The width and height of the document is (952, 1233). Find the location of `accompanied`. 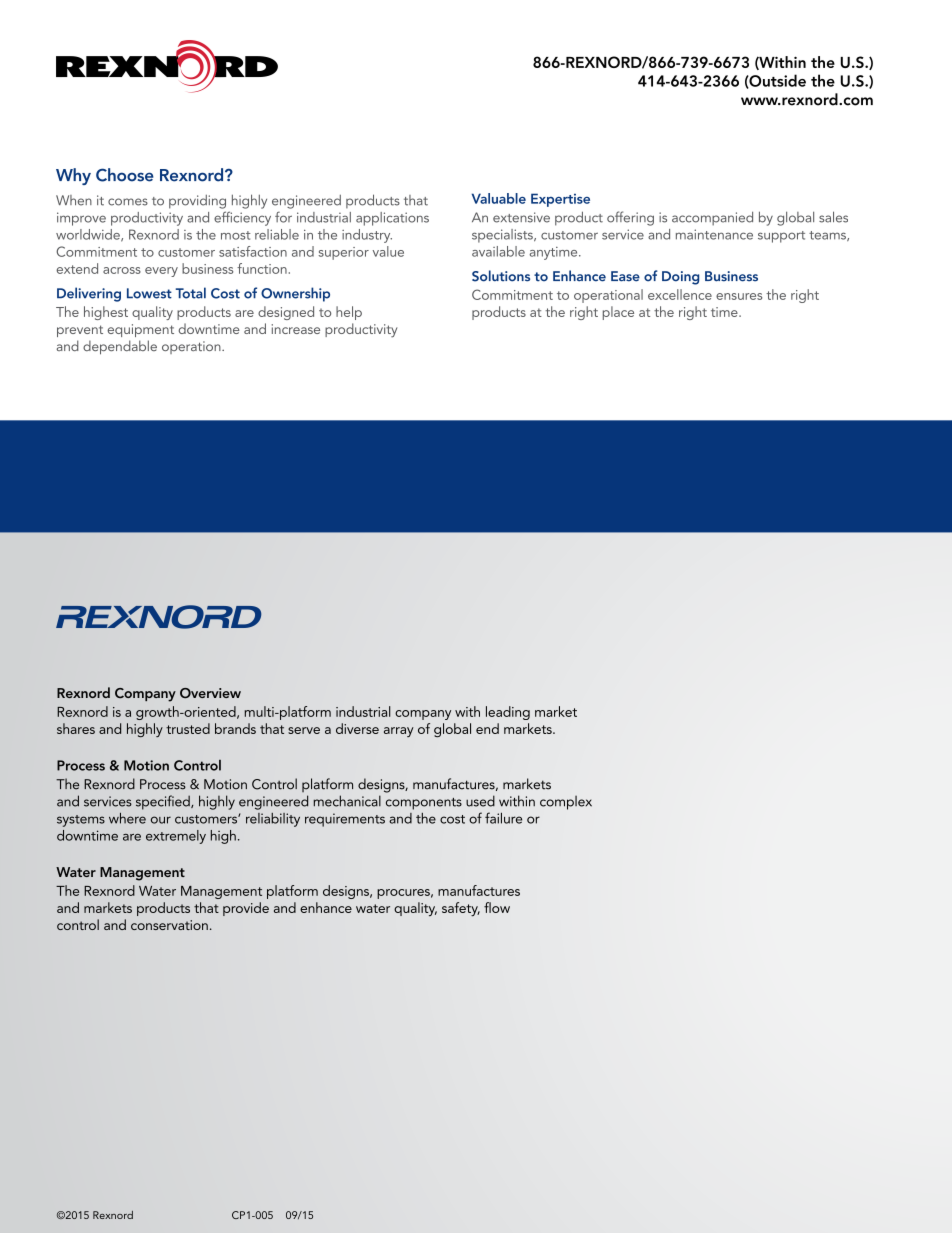

accompanied is located at coordinates (712, 218).
